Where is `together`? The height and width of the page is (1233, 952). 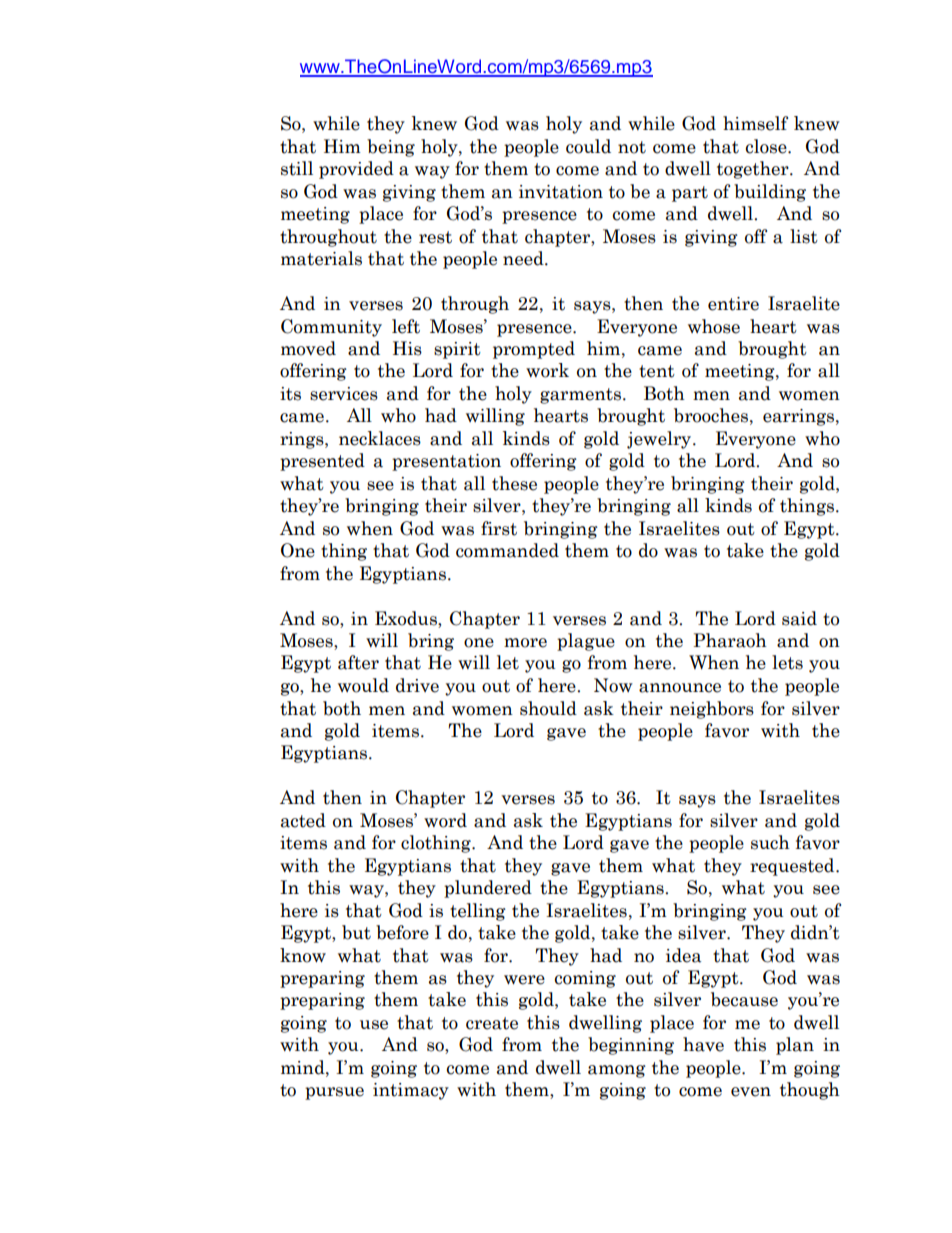 together is located at coordinates (754, 170).
